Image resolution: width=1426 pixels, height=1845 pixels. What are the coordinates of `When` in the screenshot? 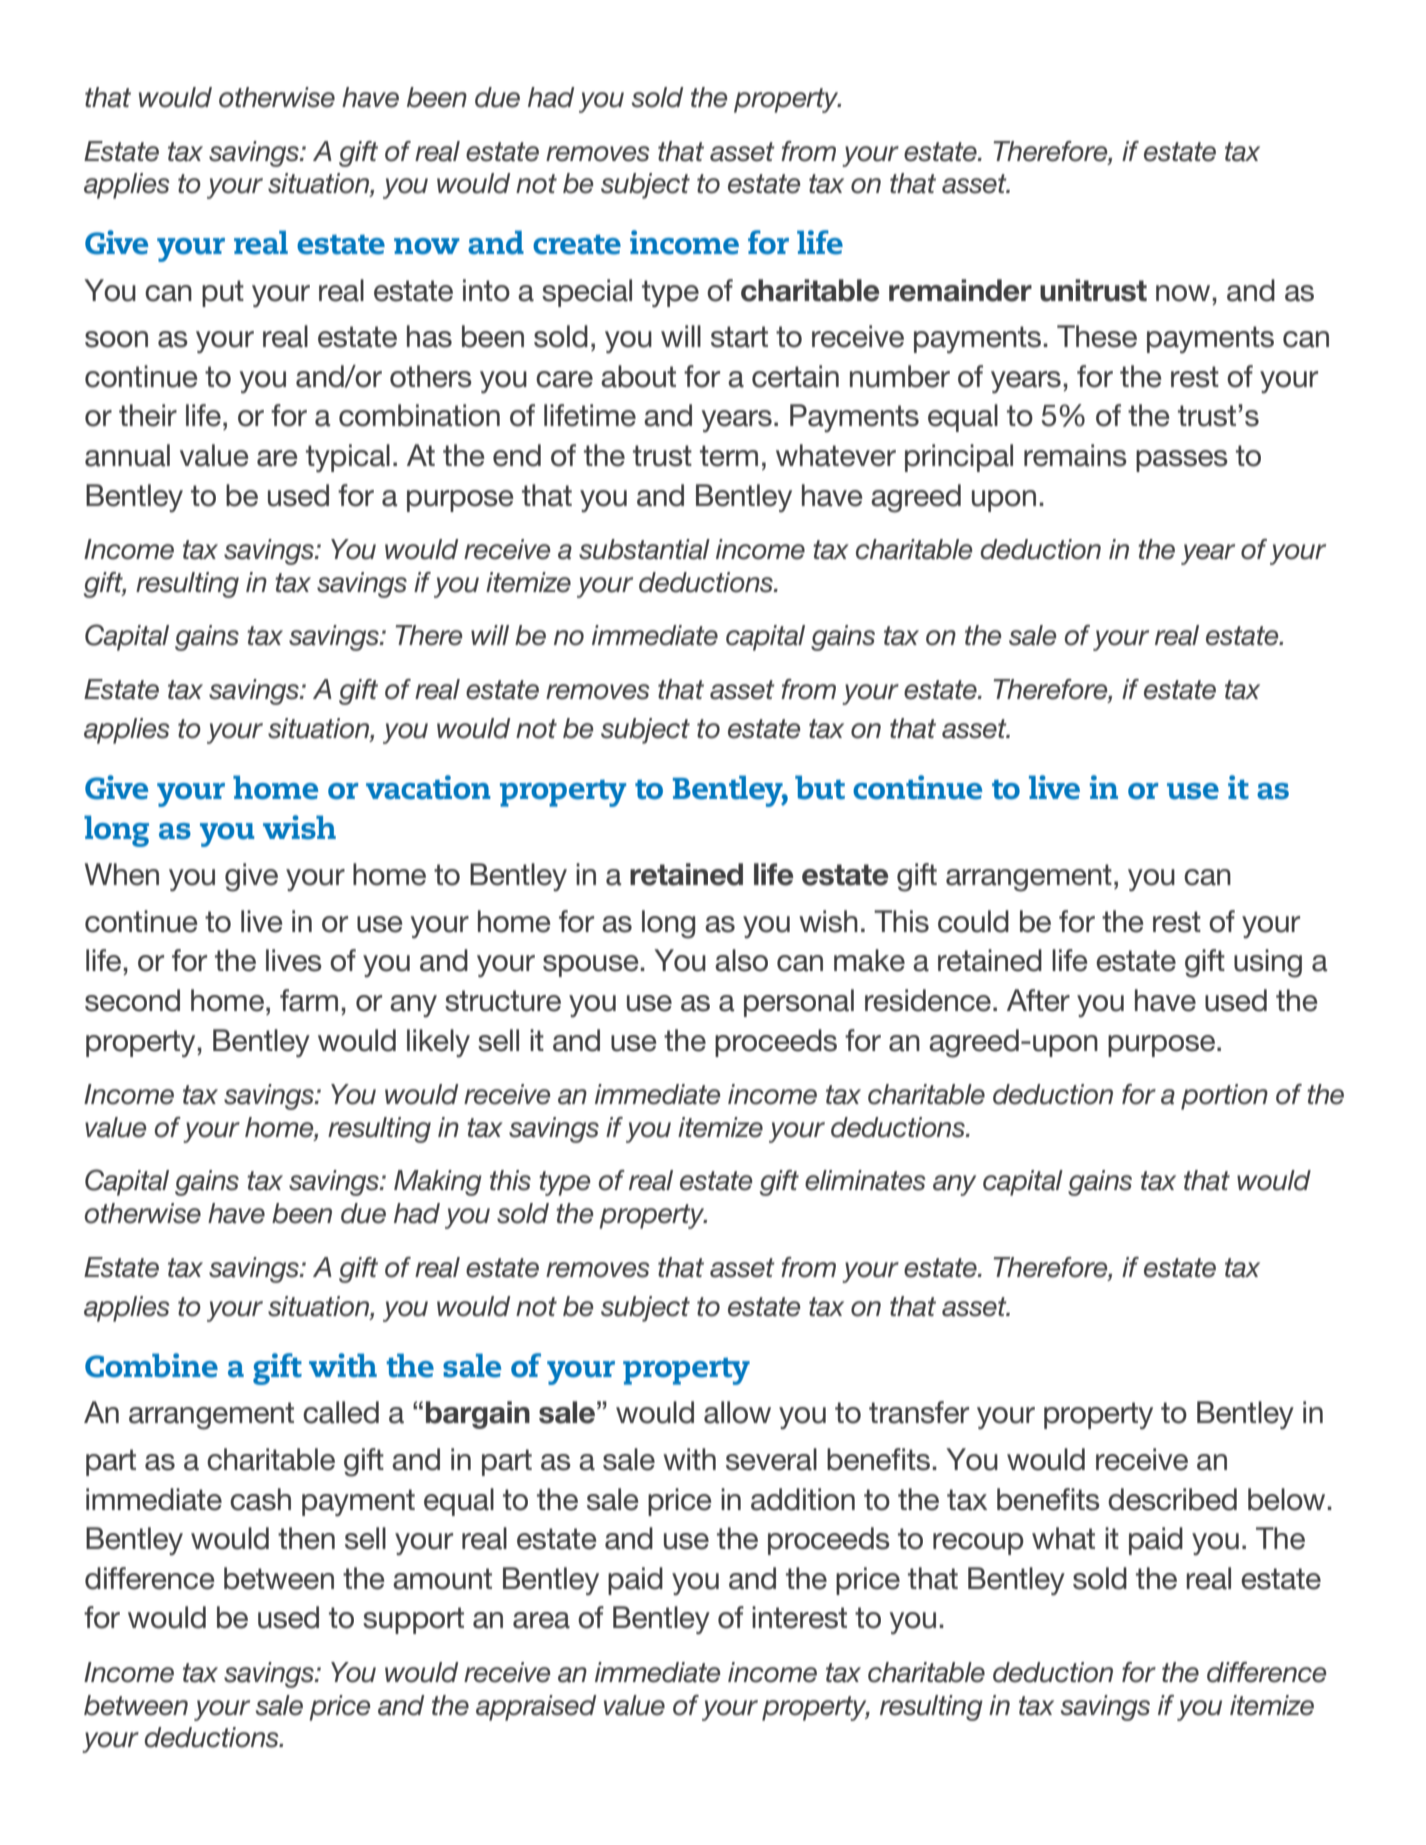 It's located at (122, 874).
